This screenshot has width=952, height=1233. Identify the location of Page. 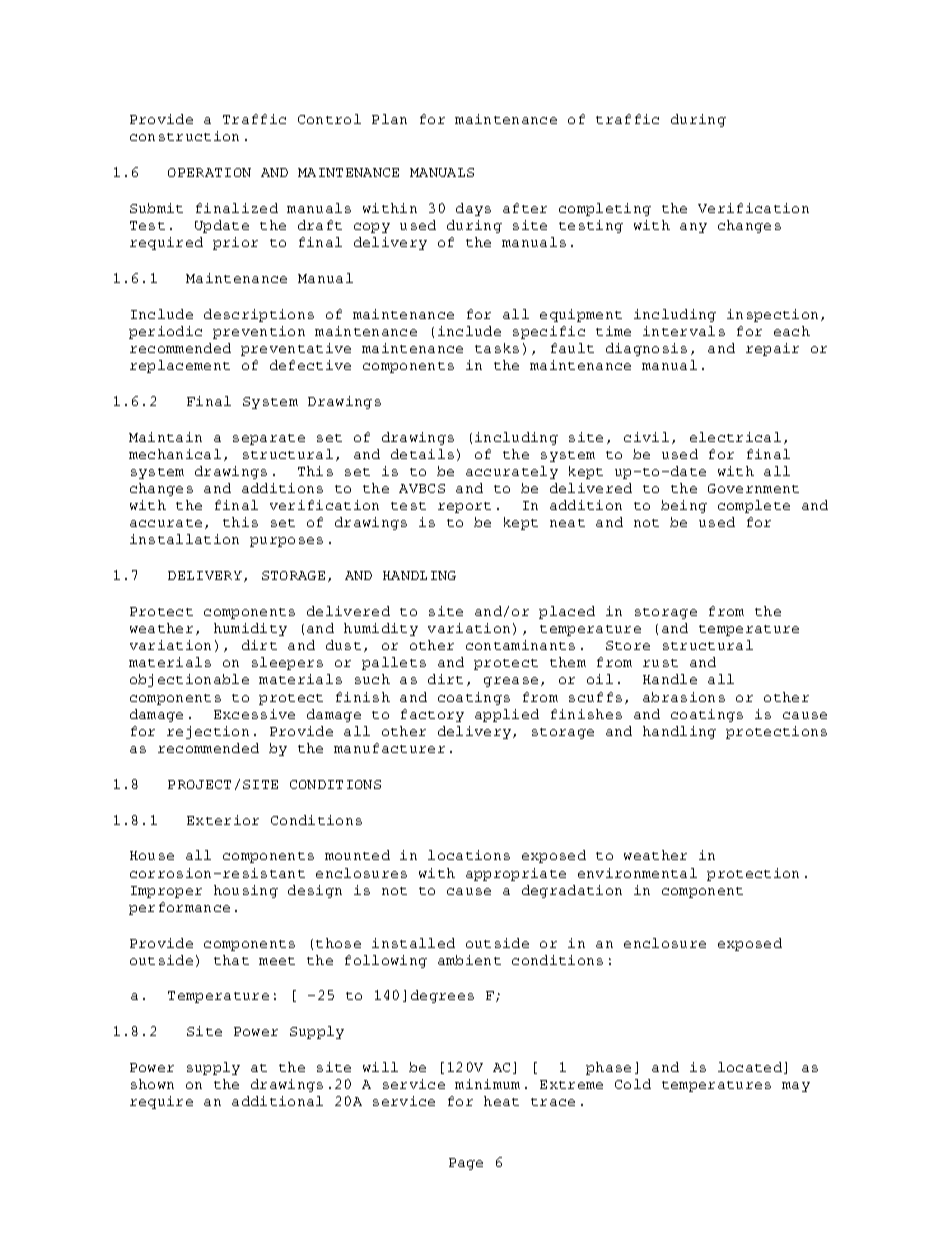
(466, 1164).
